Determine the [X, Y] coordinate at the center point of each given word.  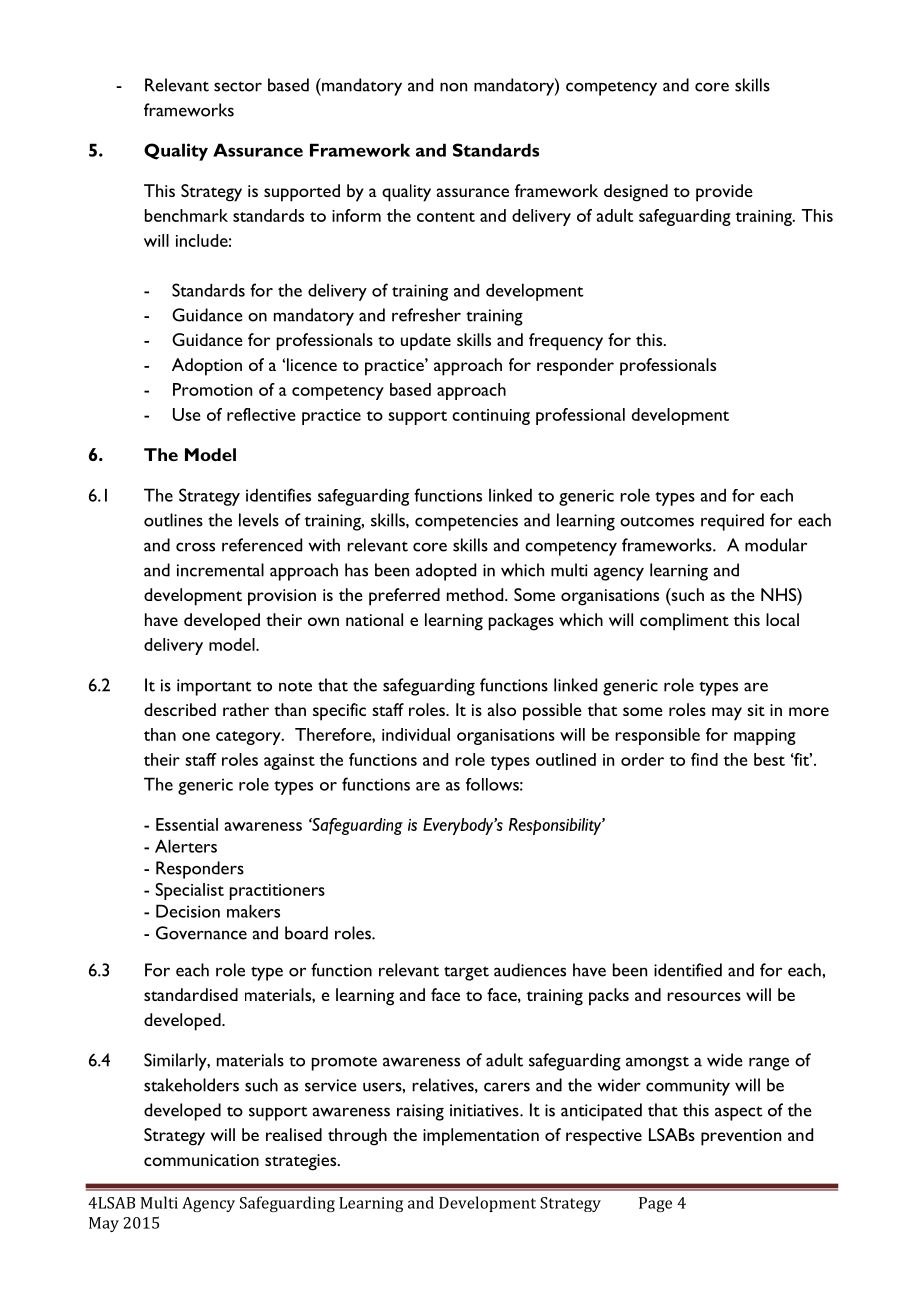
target [466, 973]
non [453, 87]
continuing [491, 417]
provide [724, 193]
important [214, 687]
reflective [261, 414]
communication [201, 1160]
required [732, 522]
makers [253, 911]
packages [521, 622]
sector [238, 86]
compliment [684, 622]
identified [688, 970]
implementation [481, 1137]
